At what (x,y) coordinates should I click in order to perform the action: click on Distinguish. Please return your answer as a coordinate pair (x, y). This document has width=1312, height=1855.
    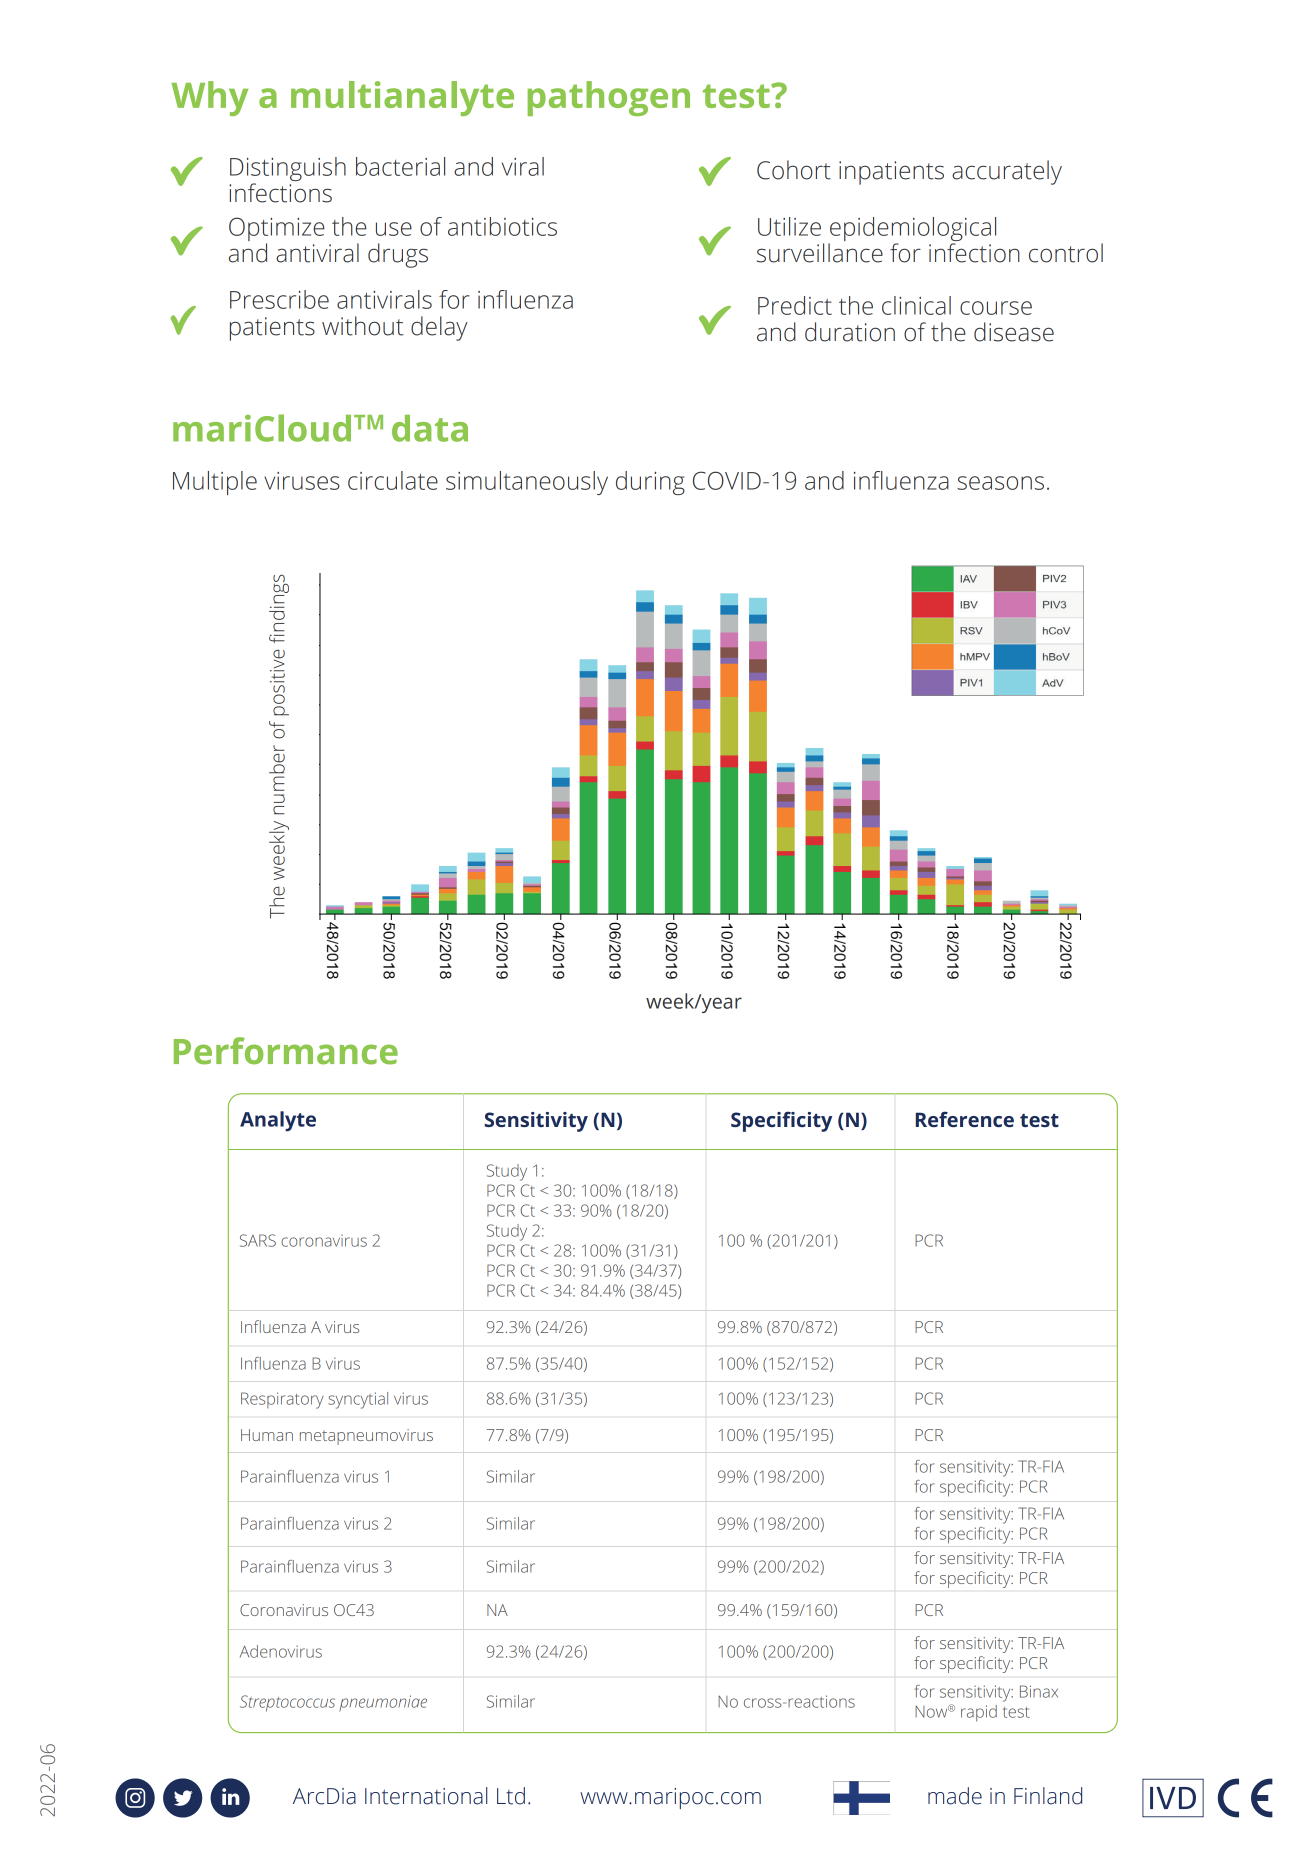
    Looking at the image, I should click on (288, 170).
